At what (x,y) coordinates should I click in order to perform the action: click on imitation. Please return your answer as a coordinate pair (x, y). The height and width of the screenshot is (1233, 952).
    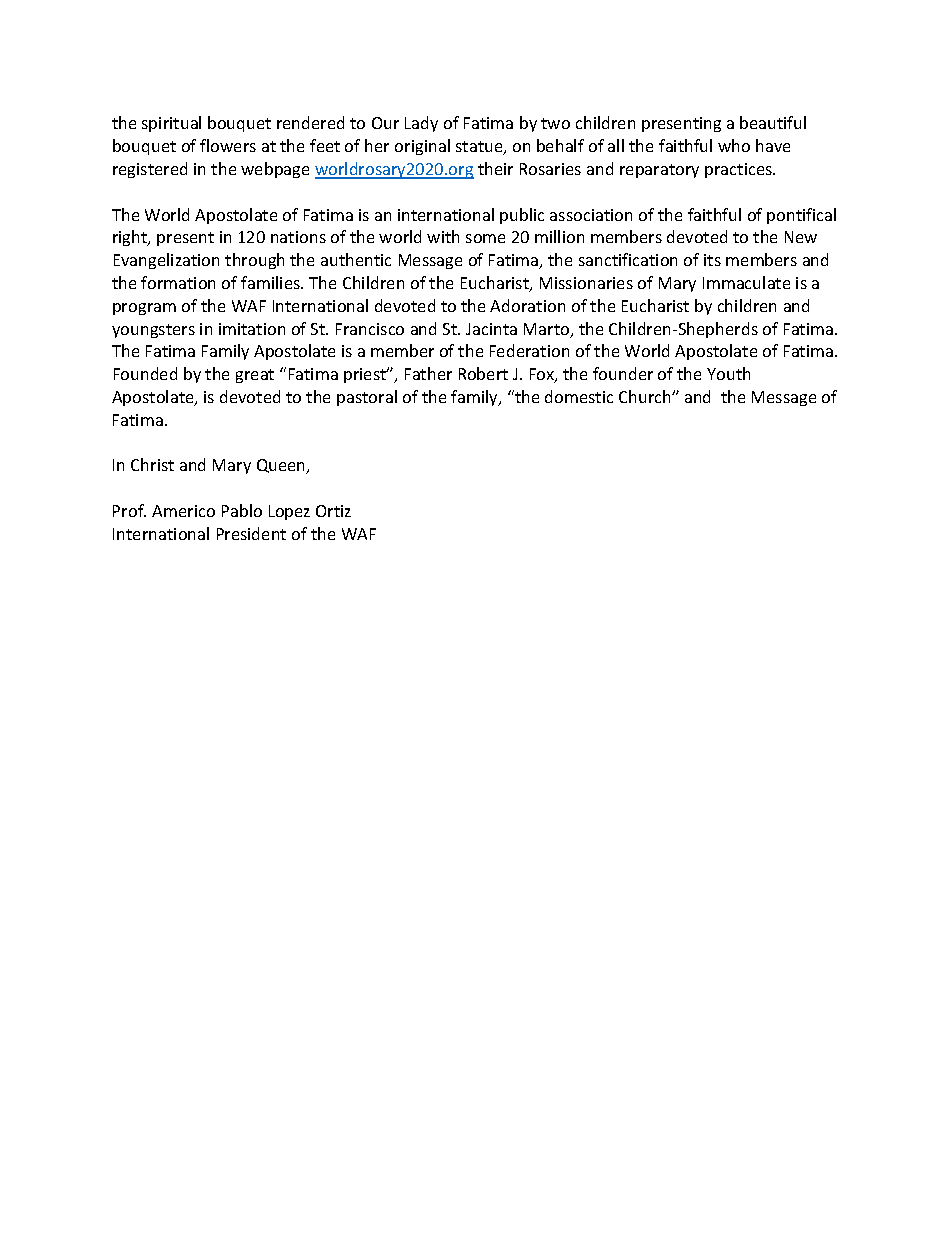
    Looking at the image, I should click on (252, 329).
